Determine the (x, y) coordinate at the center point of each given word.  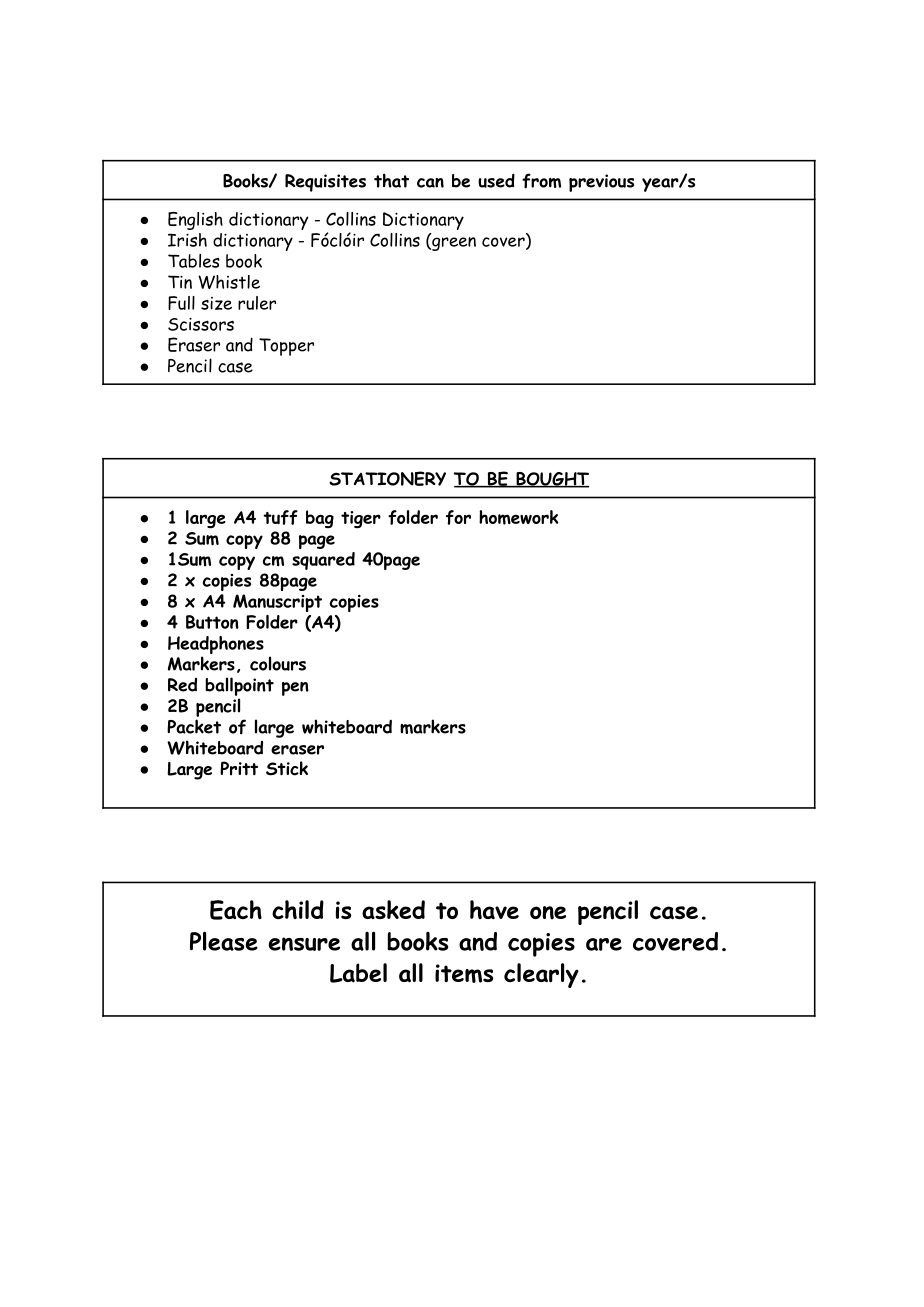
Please (224, 941)
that (391, 180)
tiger (361, 519)
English (195, 221)
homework (519, 517)
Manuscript (277, 603)
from (541, 181)
